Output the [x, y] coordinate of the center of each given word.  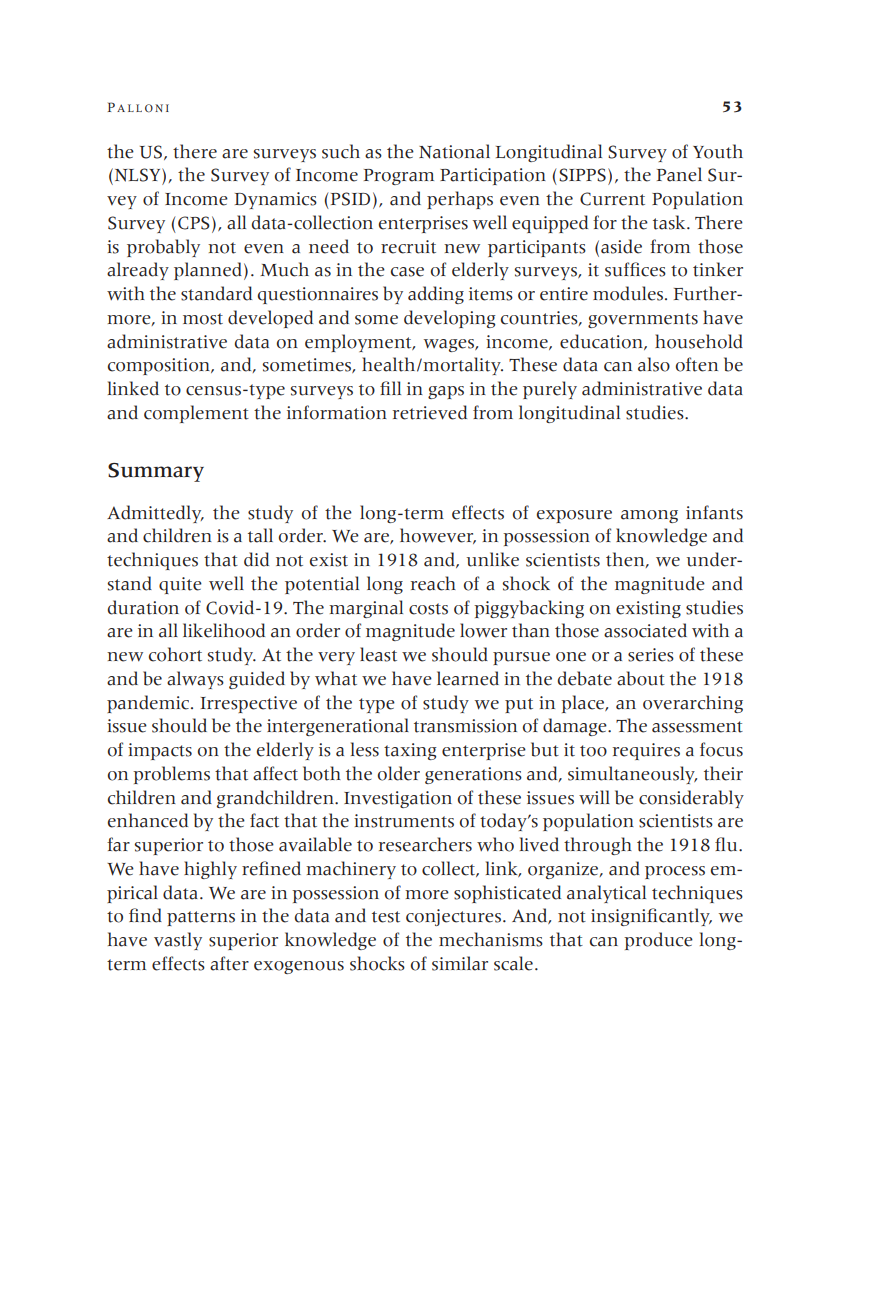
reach [433, 583]
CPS [194, 223]
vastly [178, 941]
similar [460, 963]
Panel [679, 174]
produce [658, 941]
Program [399, 177]
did [256, 559]
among [649, 516]
